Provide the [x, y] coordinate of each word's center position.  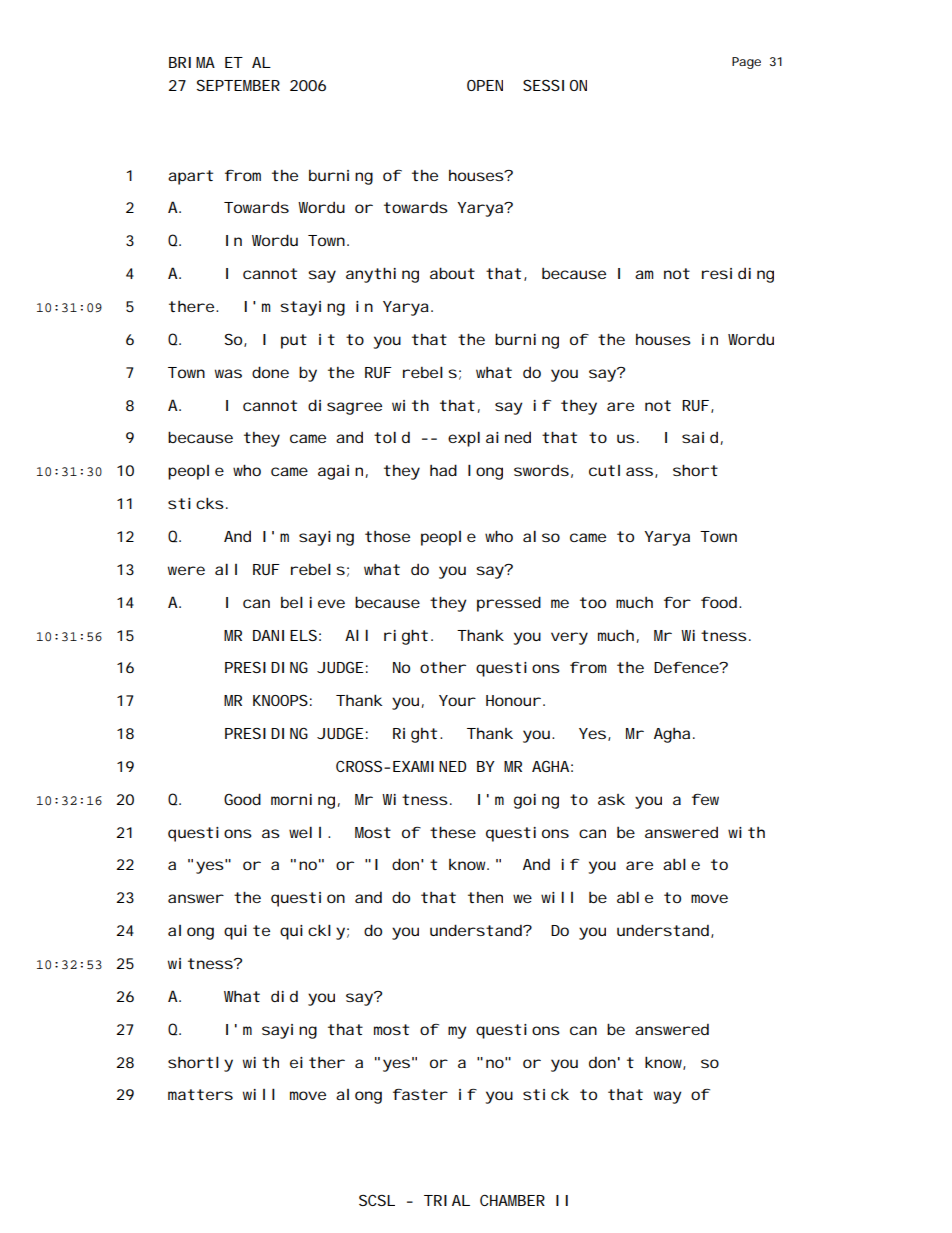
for [677, 602]
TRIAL [447, 1200]
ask [611, 799]
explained [489, 439]
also [541, 536]
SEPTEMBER [238, 85]
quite [247, 932]
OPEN [485, 85]
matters [200, 1094]
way [668, 1097]
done [270, 372]
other [443, 667]
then [485, 897]
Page [746, 63]
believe [313, 602]
